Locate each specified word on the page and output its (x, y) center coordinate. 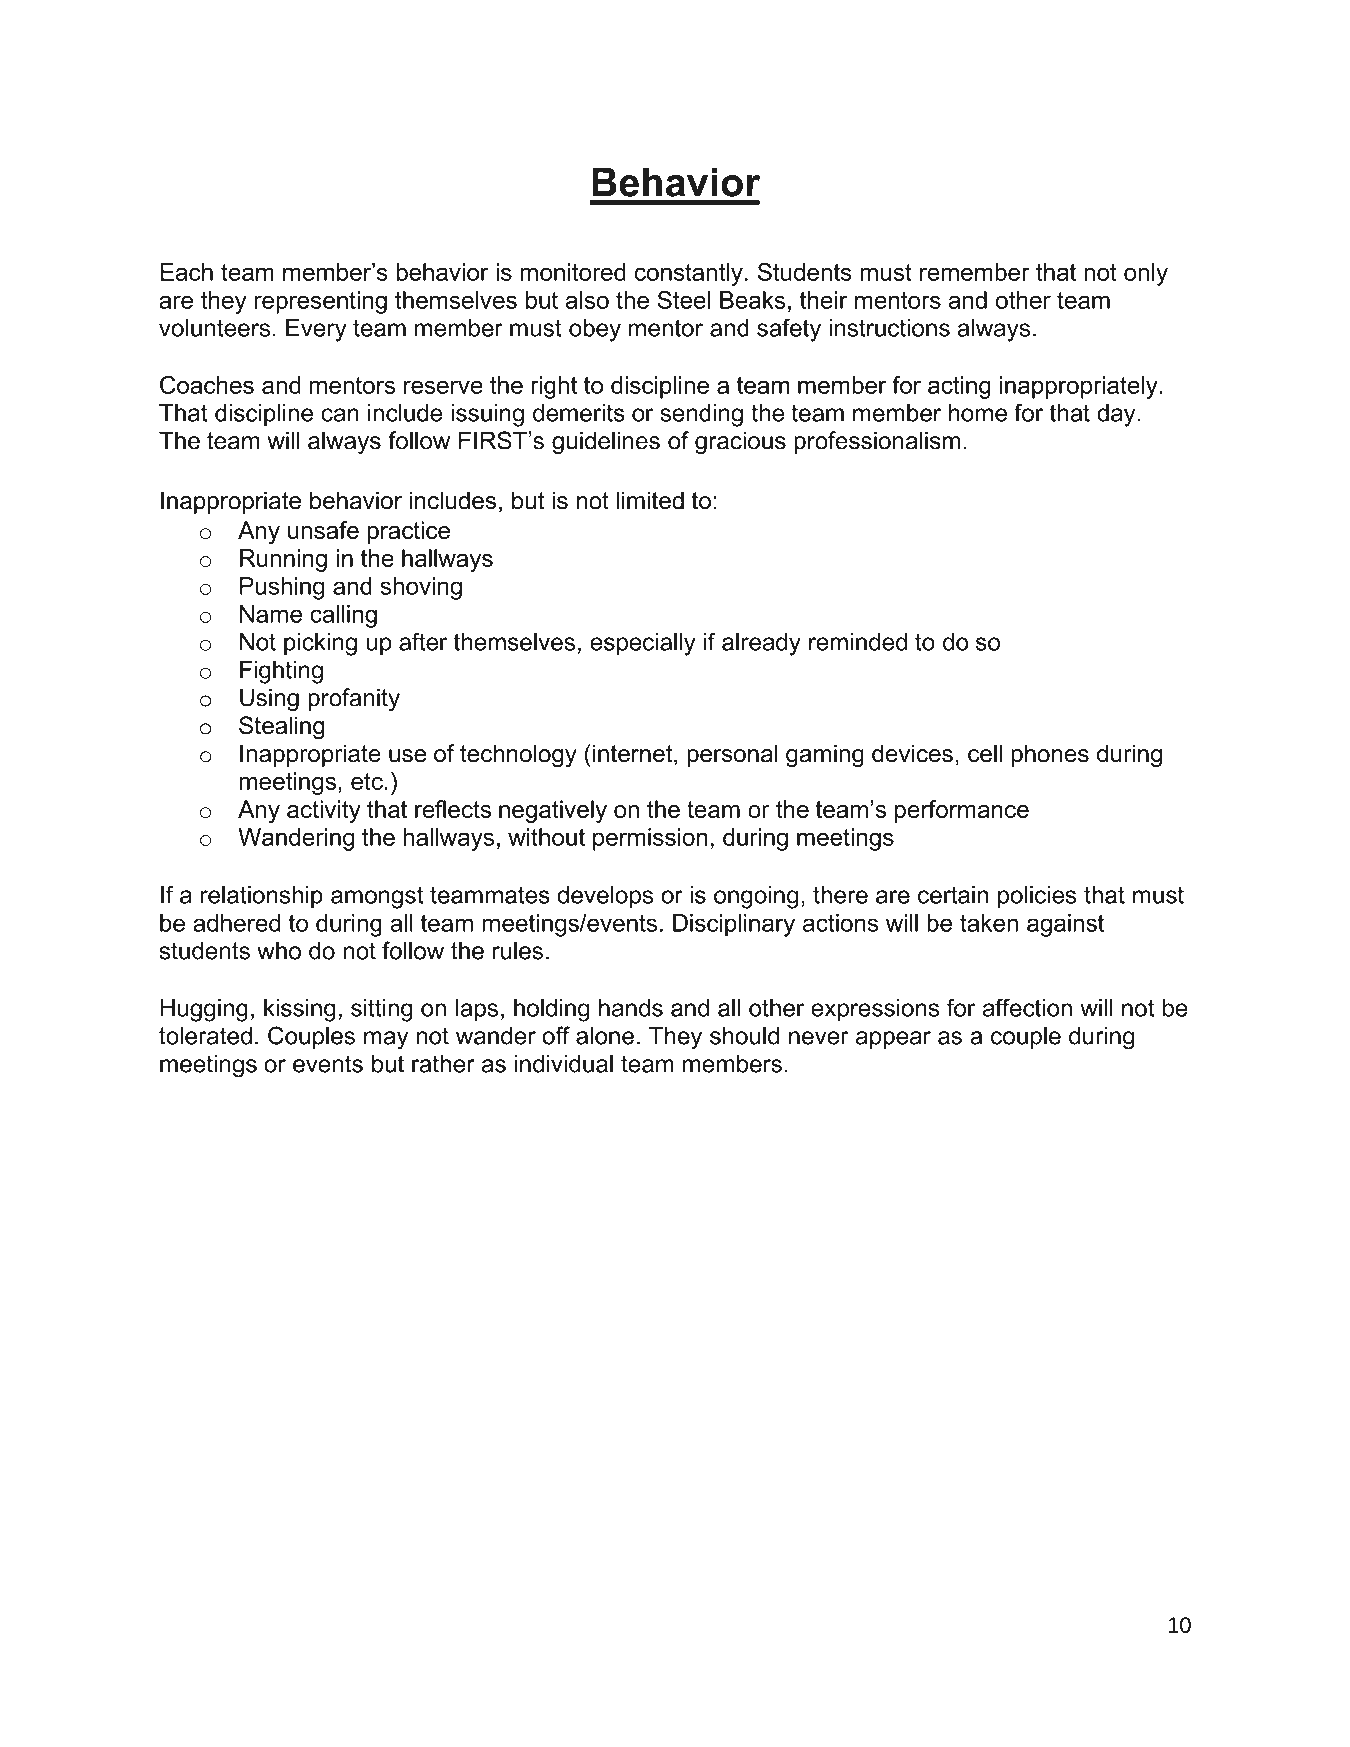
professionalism (877, 442)
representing (321, 302)
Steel (683, 300)
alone (605, 1036)
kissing (300, 1010)
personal (732, 755)
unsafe (323, 530)
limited (650, 500)
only (1146, 274)
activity (324, 811)
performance (962, 811)
